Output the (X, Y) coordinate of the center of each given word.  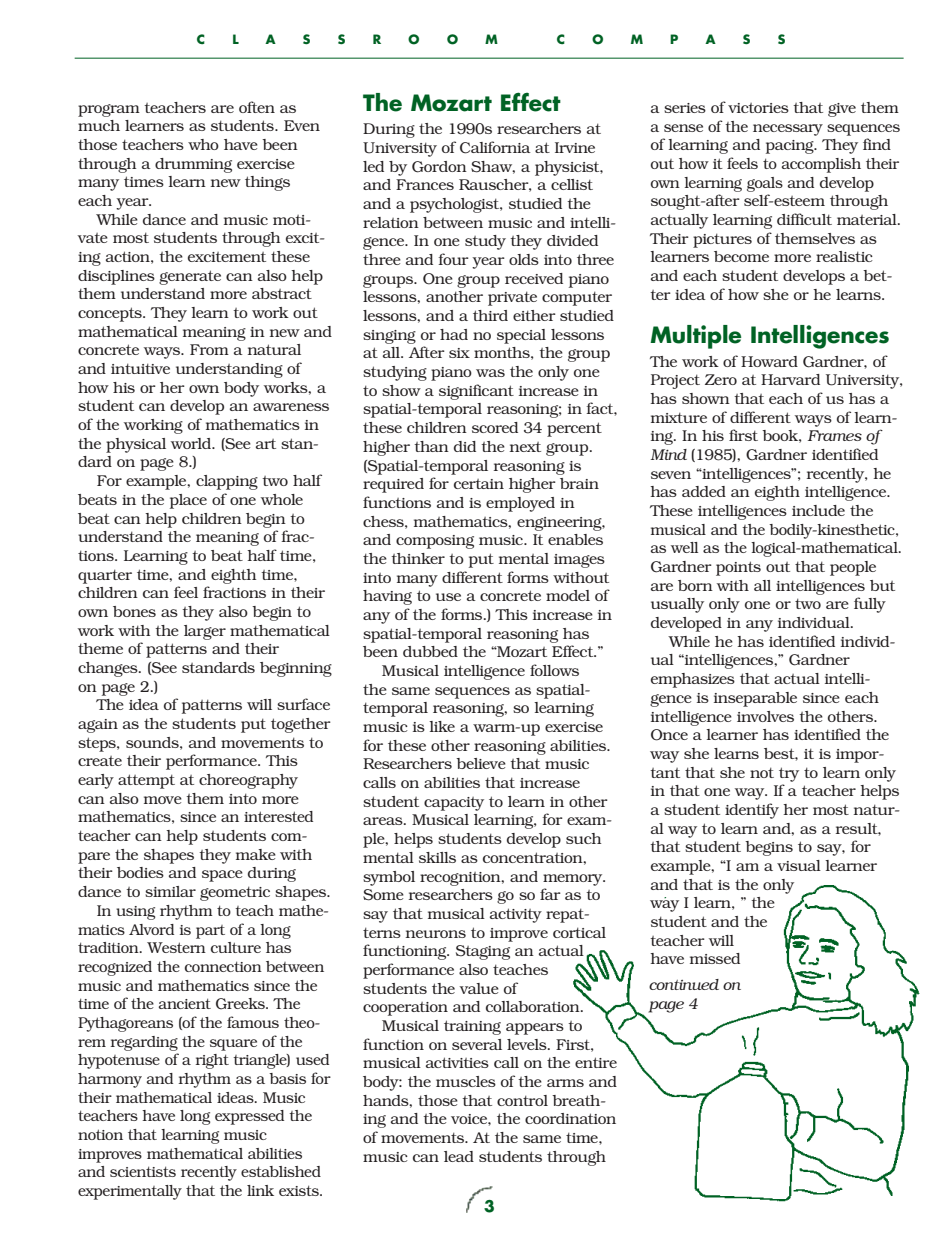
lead (459, 1156)
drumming (193, 165)
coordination (570, 1118)
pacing (791, 147)
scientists (143, 1171)
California (495, 147)
